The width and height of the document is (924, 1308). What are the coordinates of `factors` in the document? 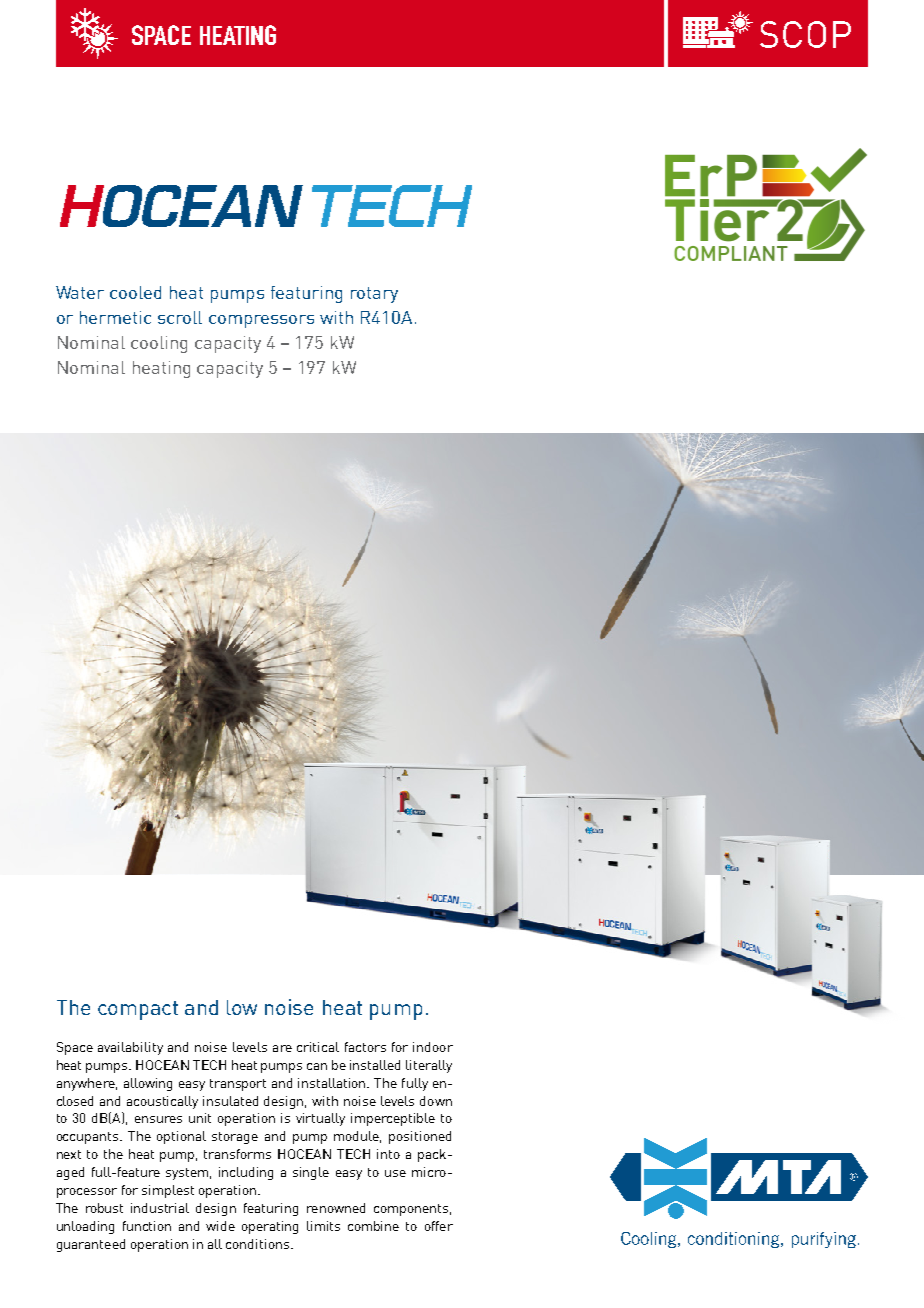 It's located at (365, 1047).
